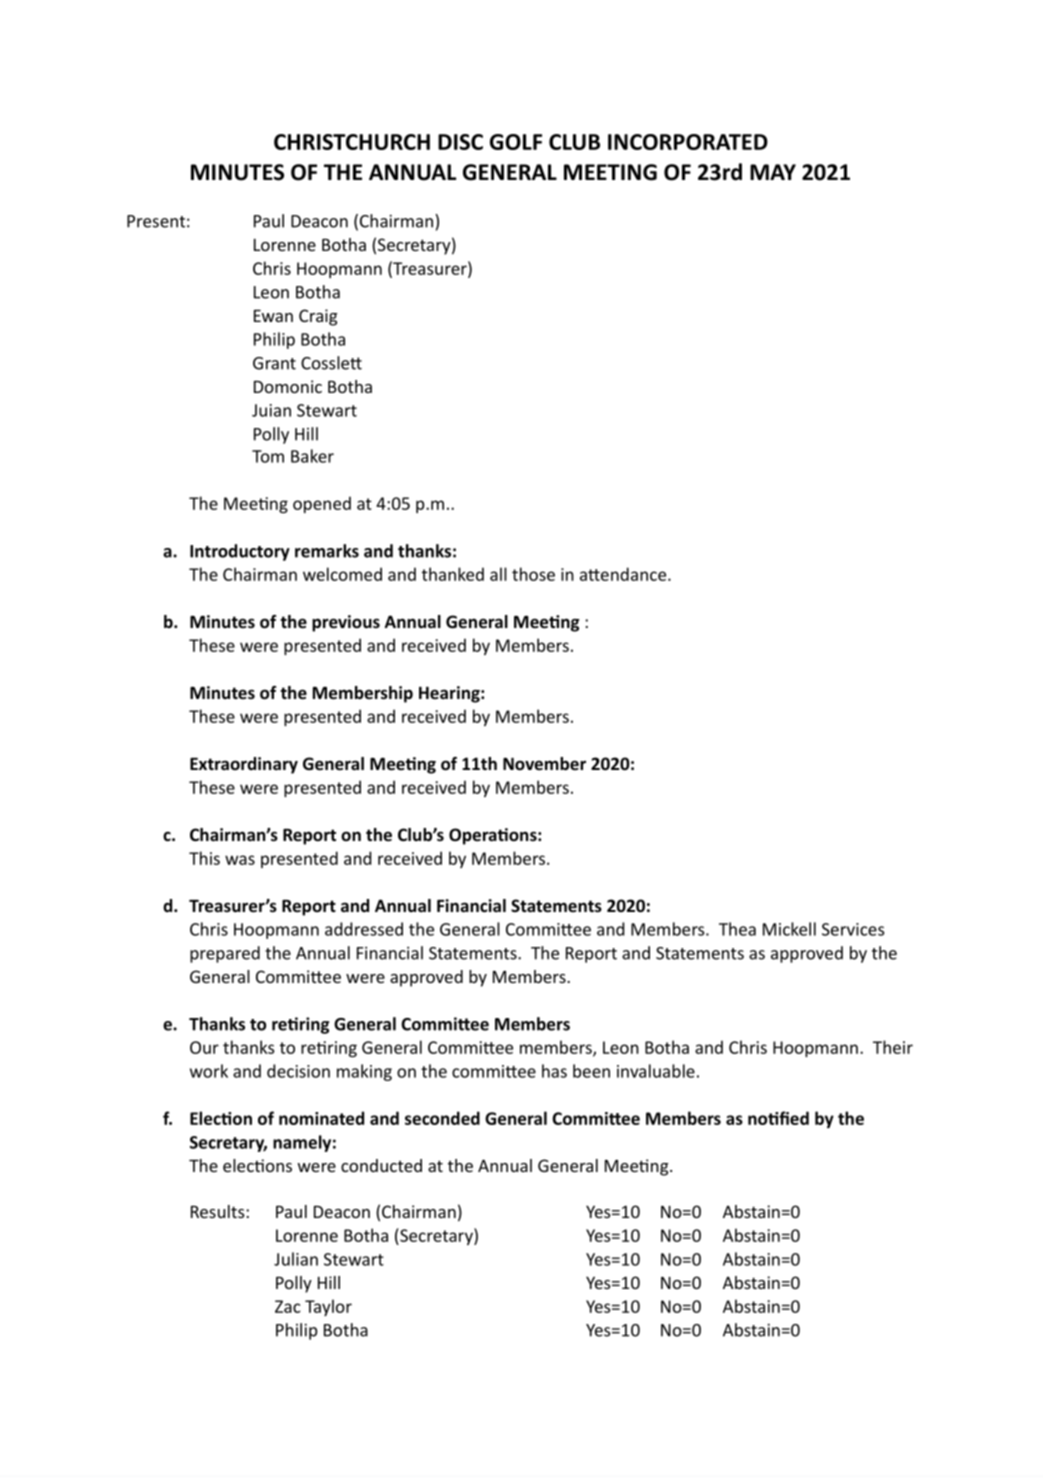 The image size is (1043, 1478). What do you see at coordinates (296, 1259) in the image?
I see `Julian` at bounding box center [296, 1259].
